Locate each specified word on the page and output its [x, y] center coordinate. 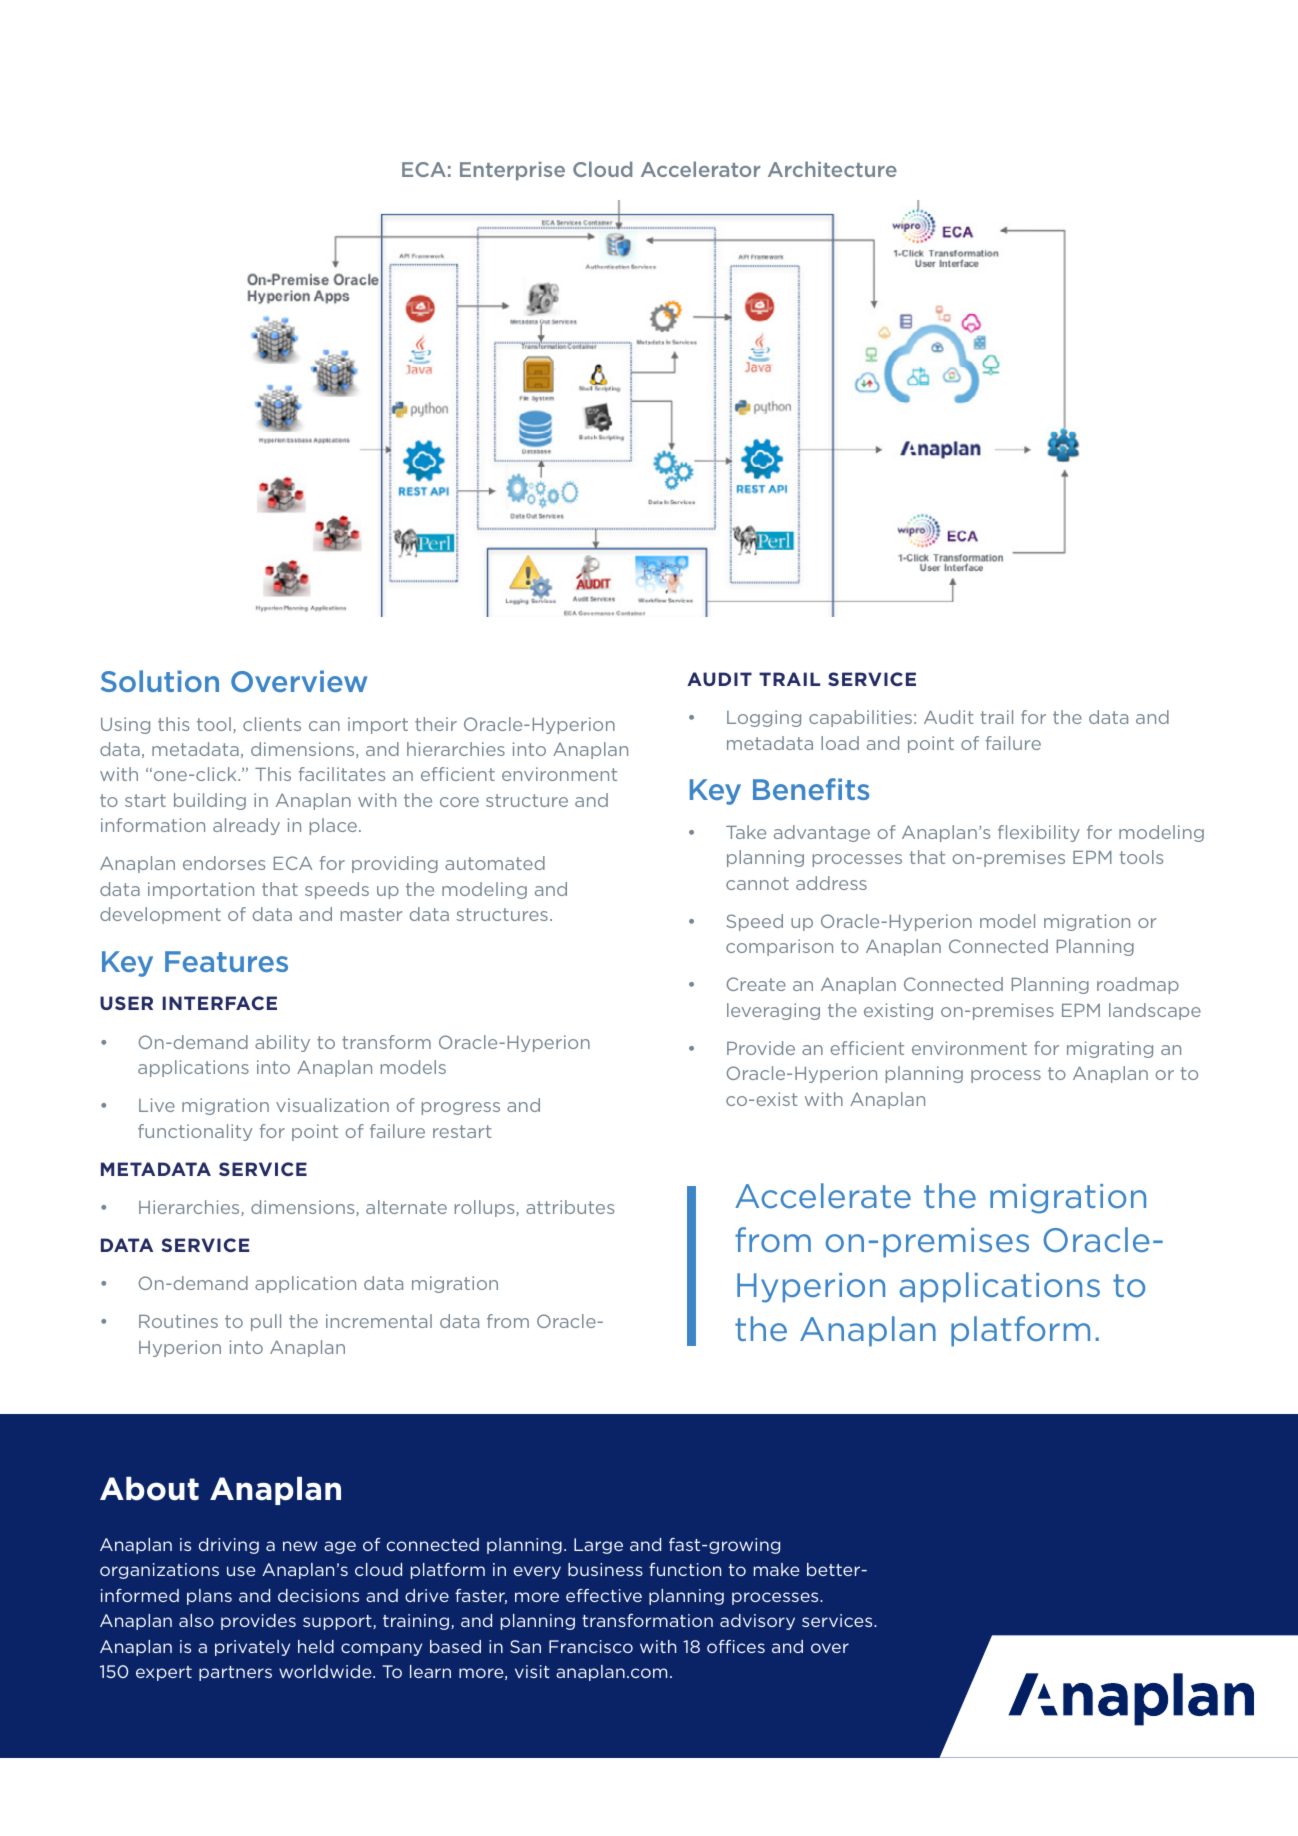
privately [252, 1648]
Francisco [591, 1646]
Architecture [832, 169]
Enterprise [512, 171]
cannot [757, 883]
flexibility [1039, 833]
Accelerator [700, 169]
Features [226, 961]
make [776, 1569]
